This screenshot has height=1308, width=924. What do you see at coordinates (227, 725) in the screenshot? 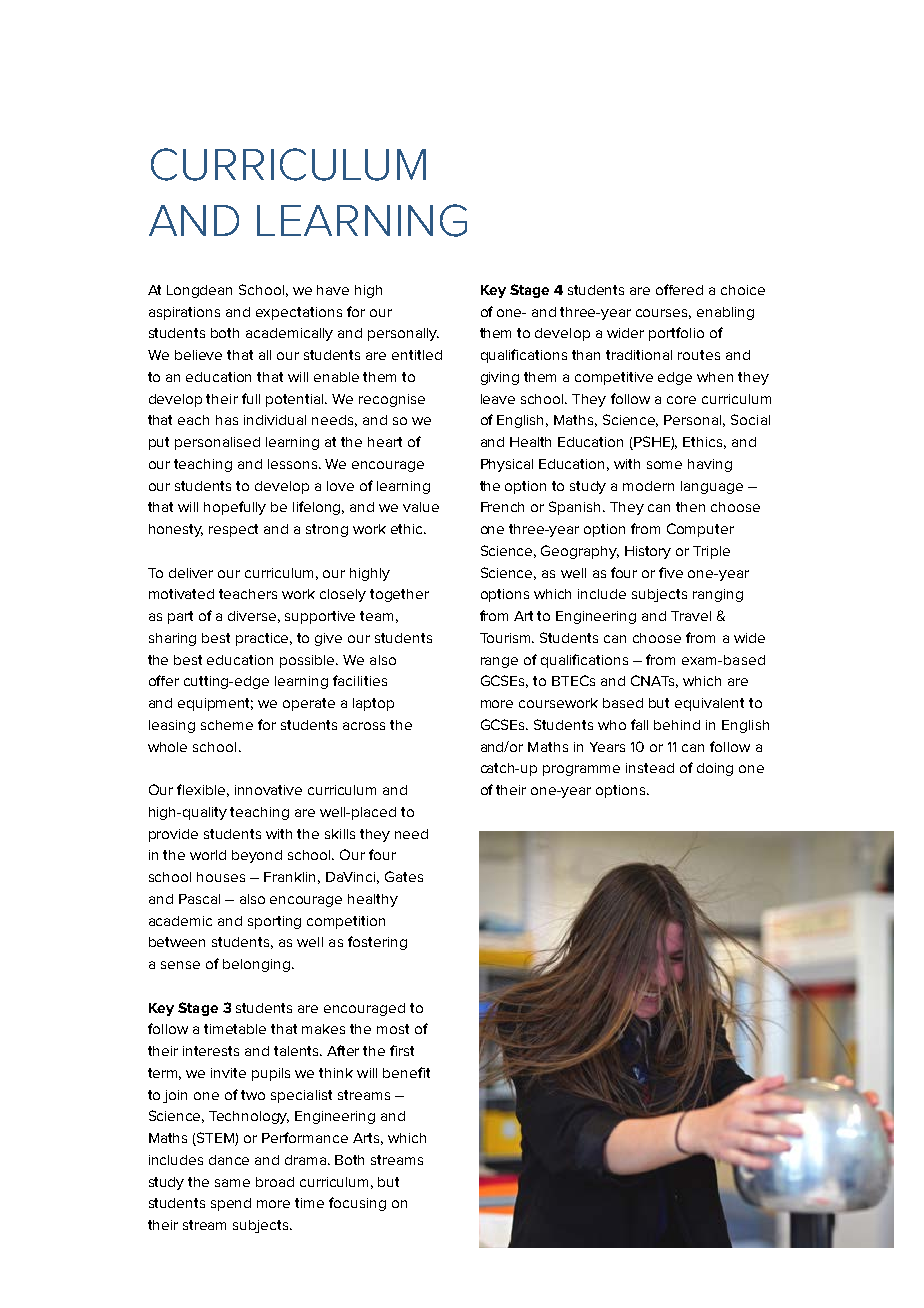
I see `scheme` at bounding box center [227, 725].
